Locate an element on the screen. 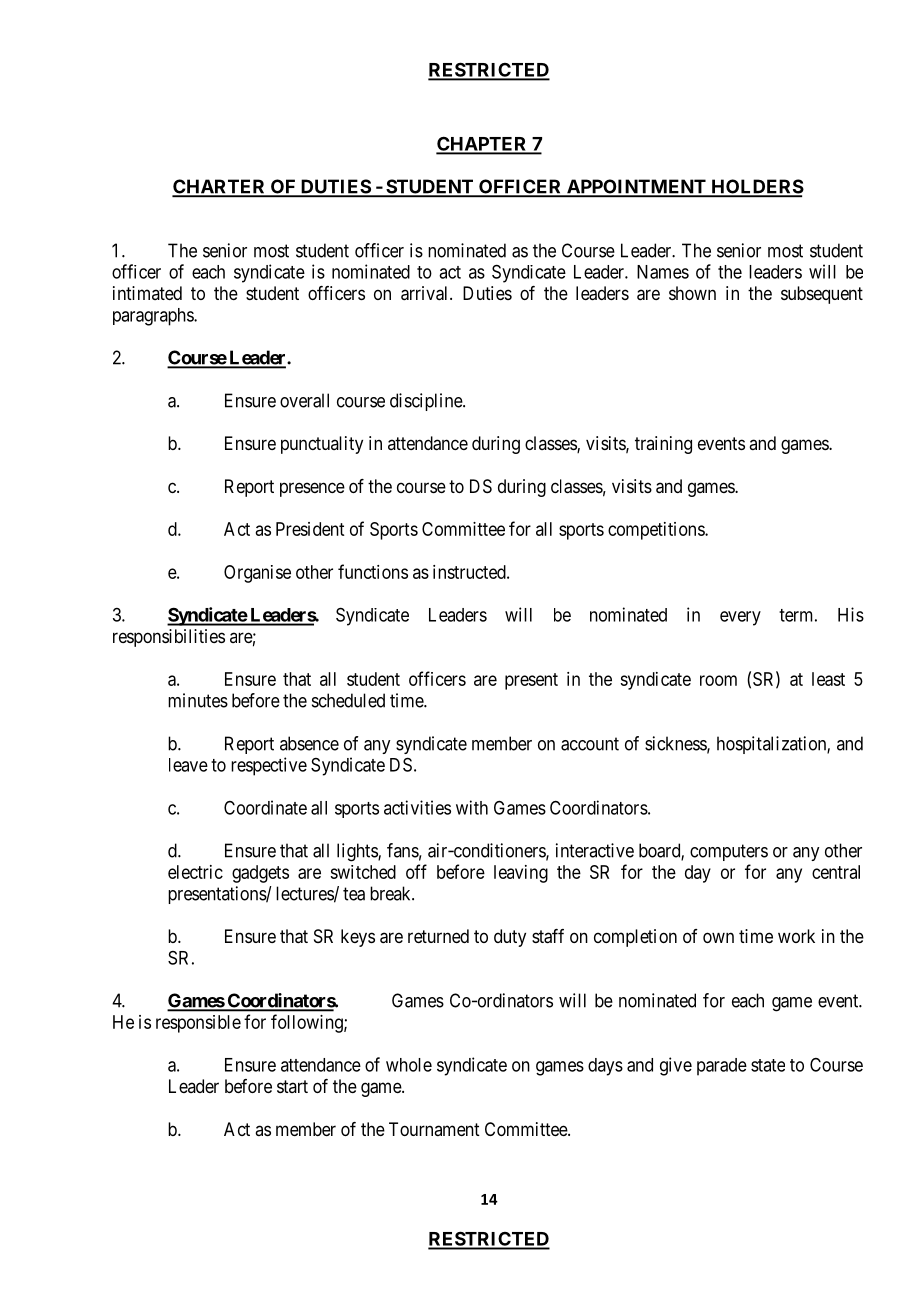  President is located at coordinates (310, 529).
